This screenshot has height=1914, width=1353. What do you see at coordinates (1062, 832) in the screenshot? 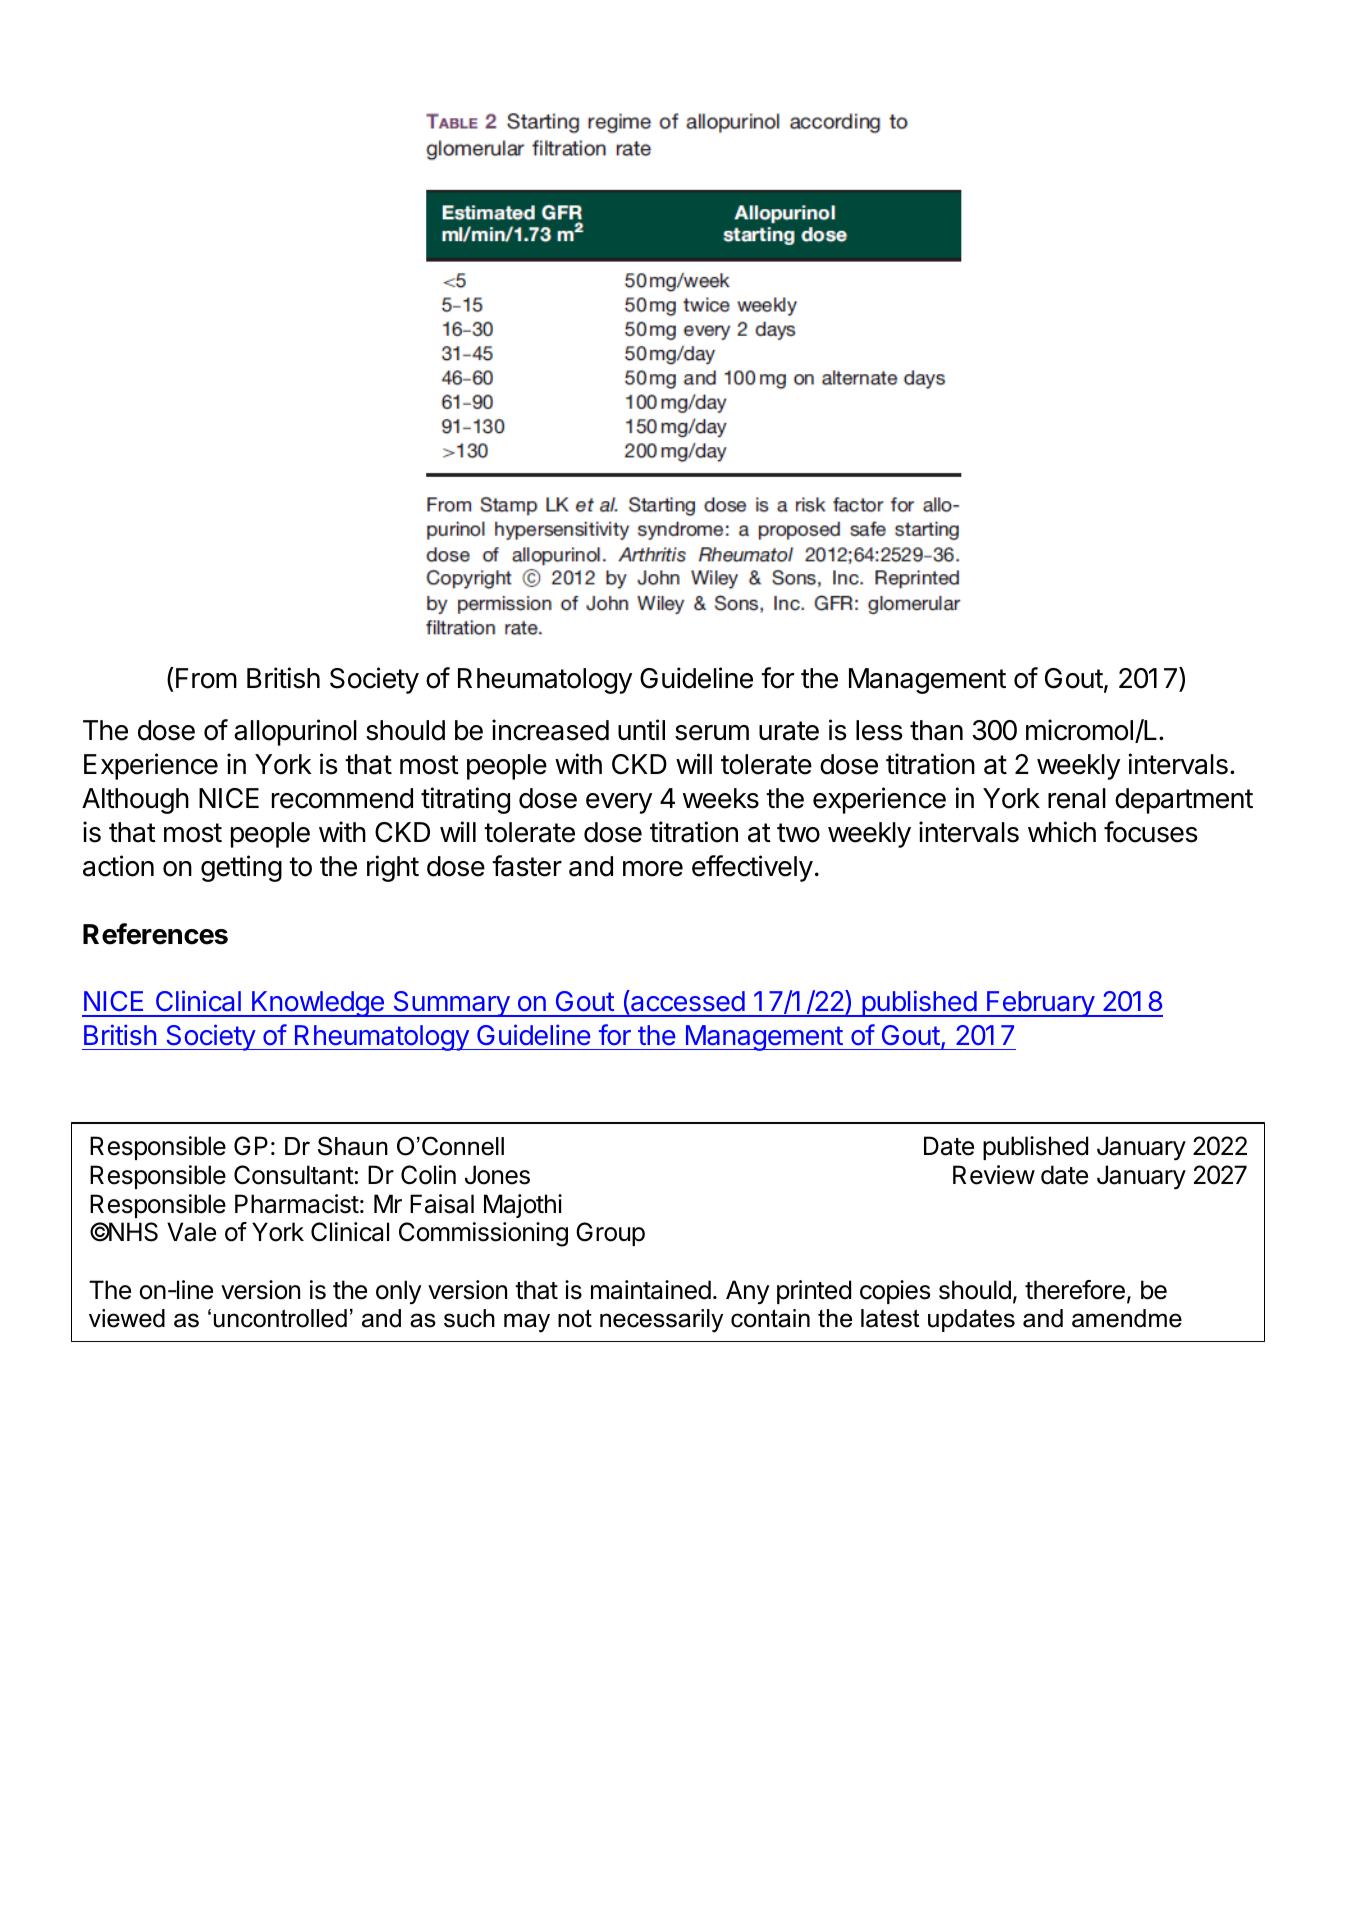
I see `which` at bounding box center [1062, 832].
